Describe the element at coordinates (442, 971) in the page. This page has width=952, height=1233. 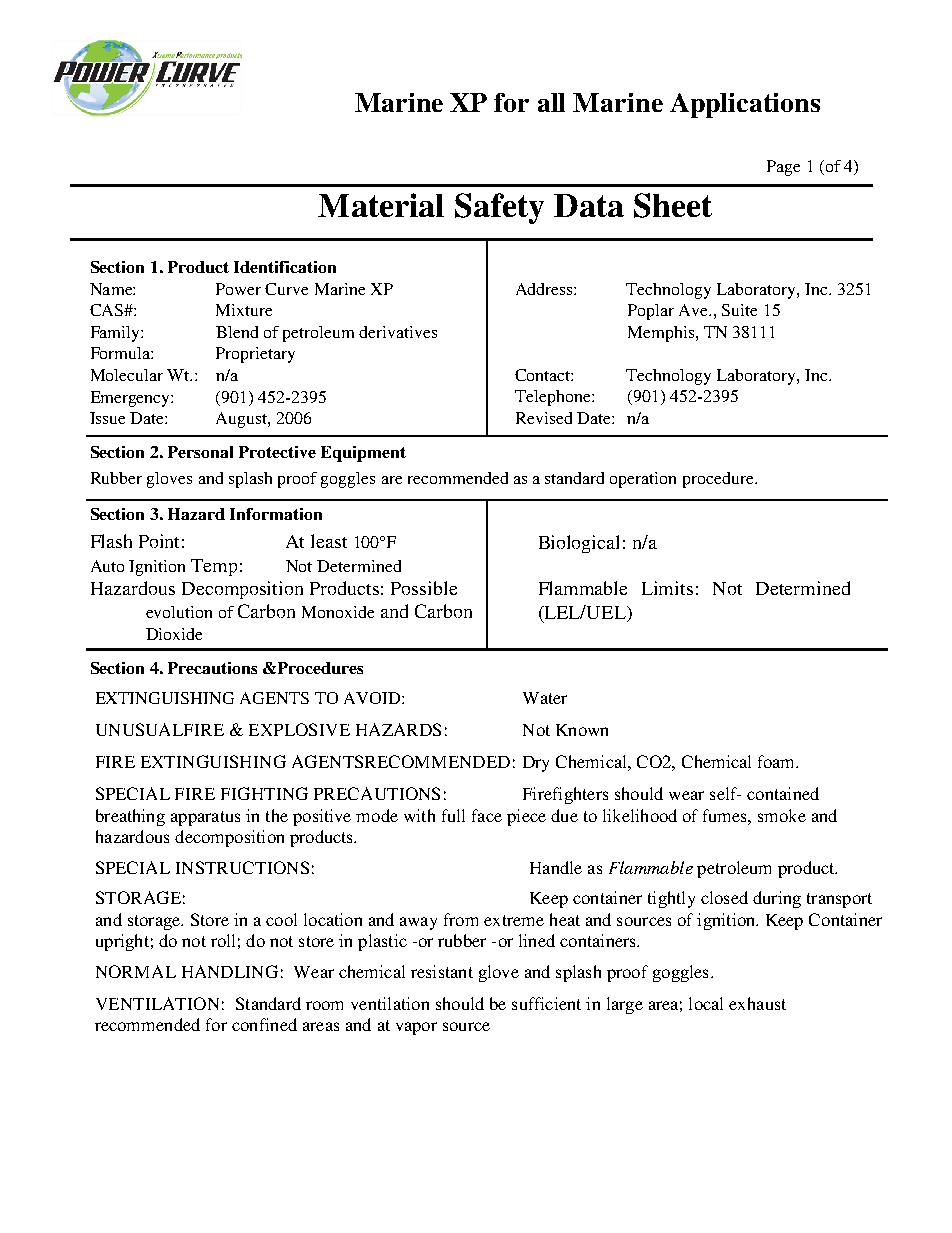
I see `resistant` at that location.
